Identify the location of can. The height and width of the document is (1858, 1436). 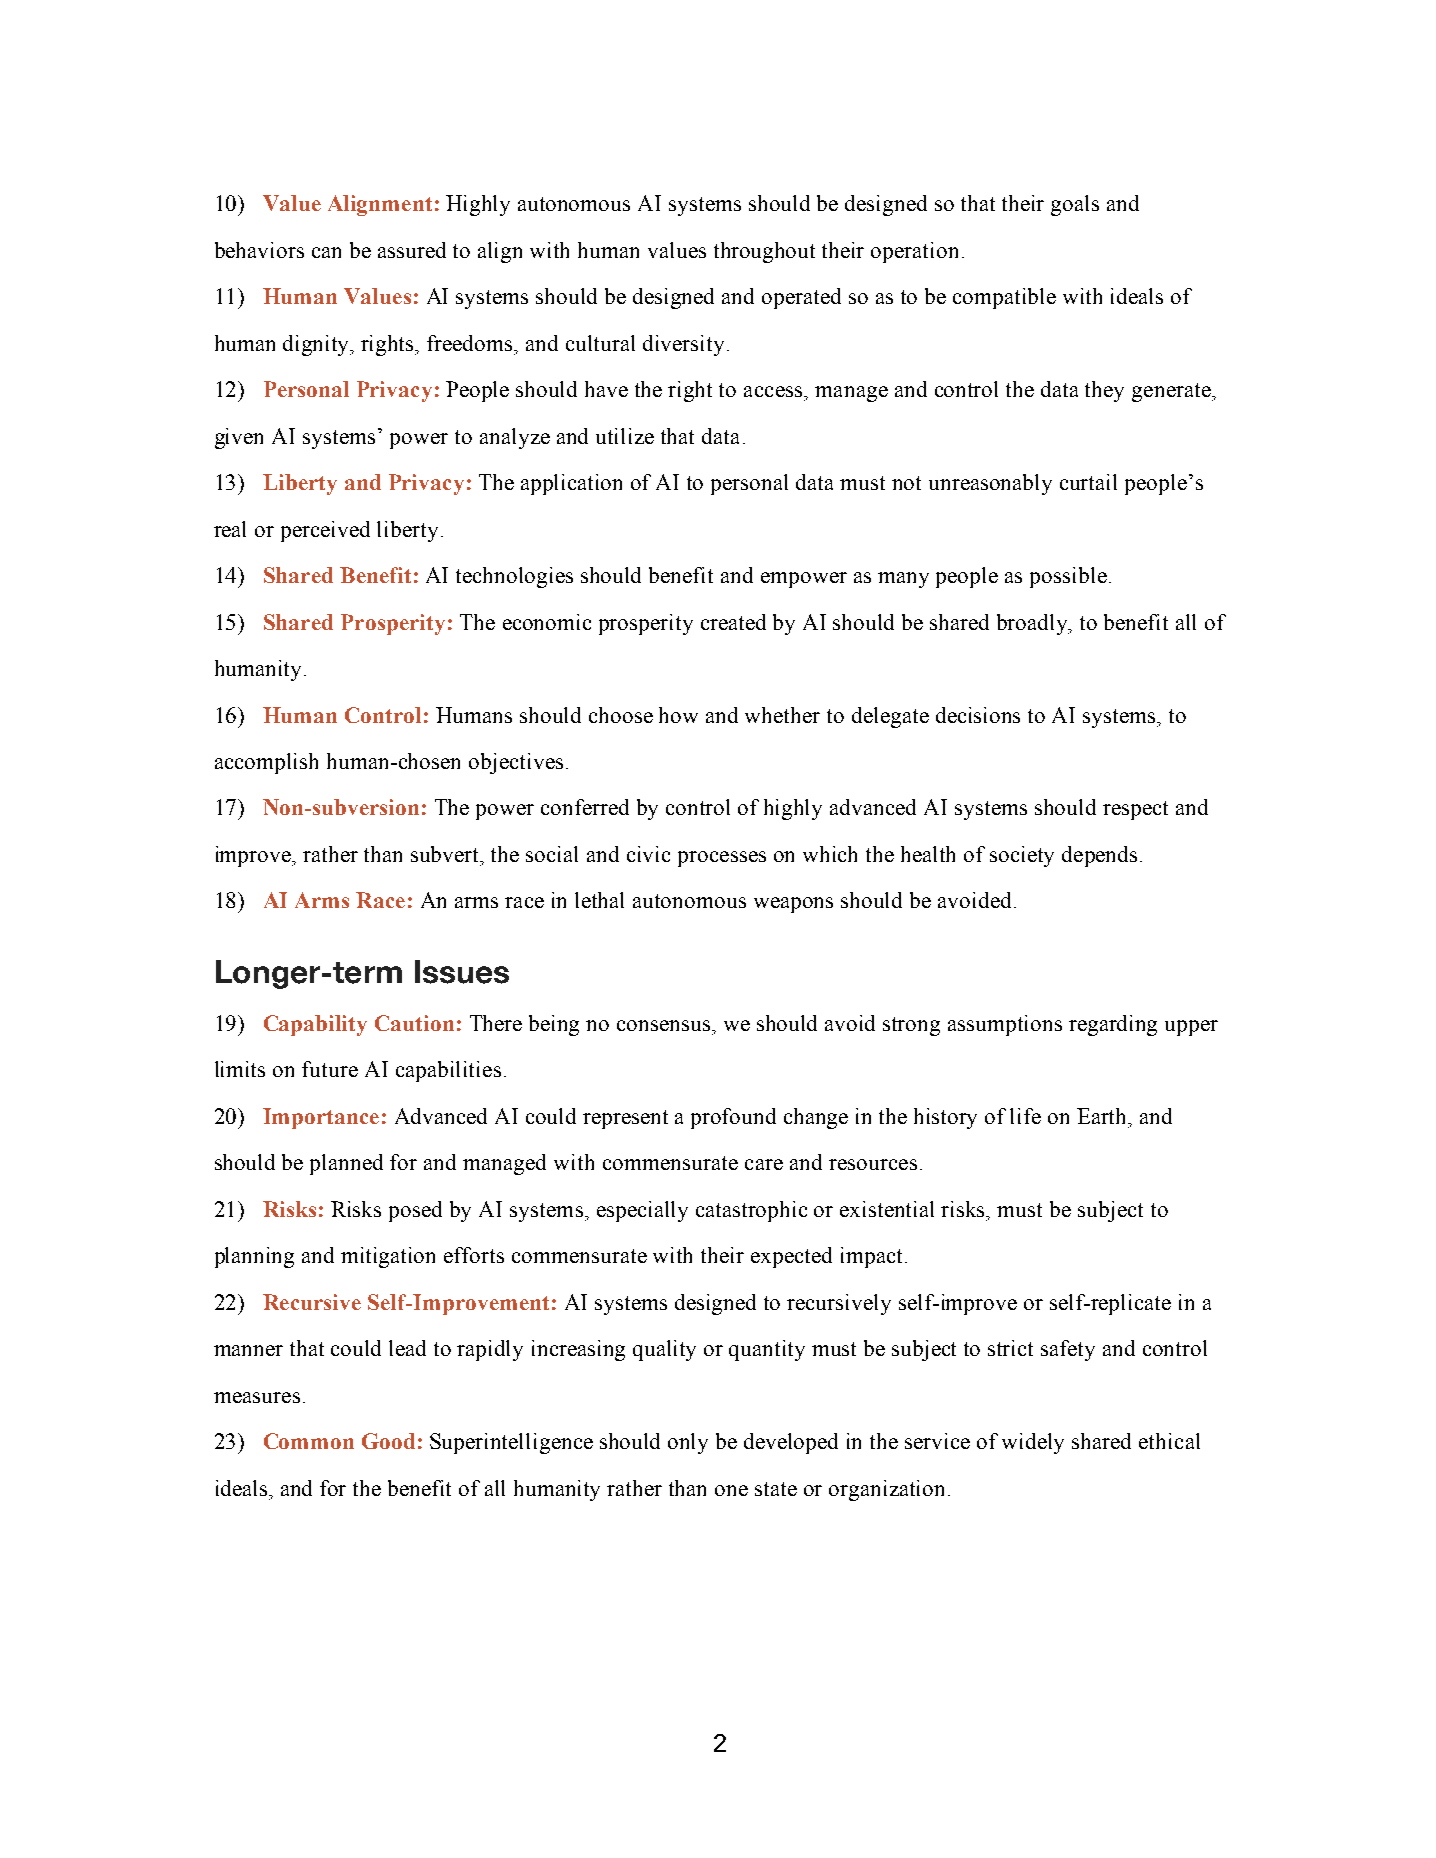
(326, 252).
